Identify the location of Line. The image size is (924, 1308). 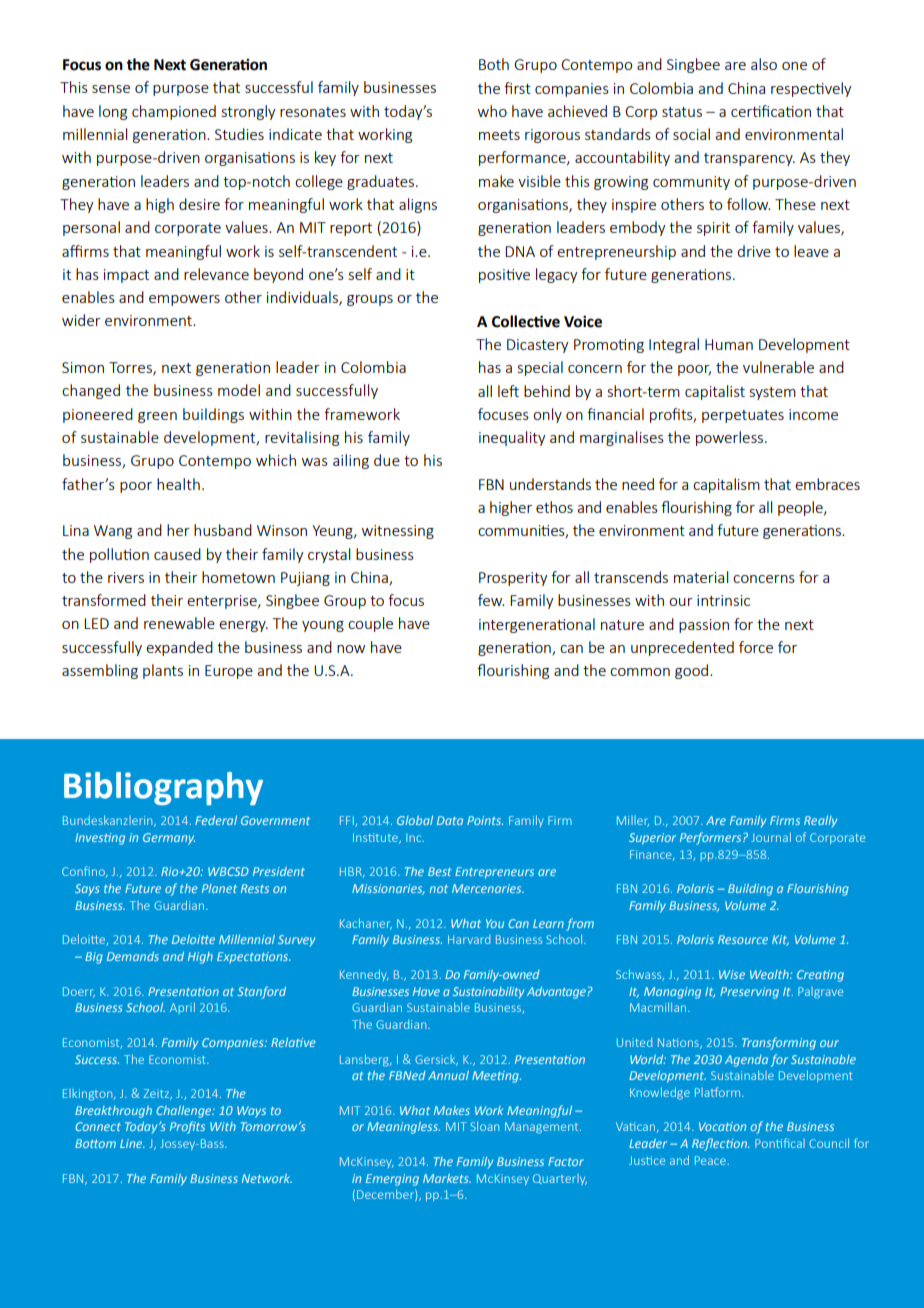
(132, 1143).
